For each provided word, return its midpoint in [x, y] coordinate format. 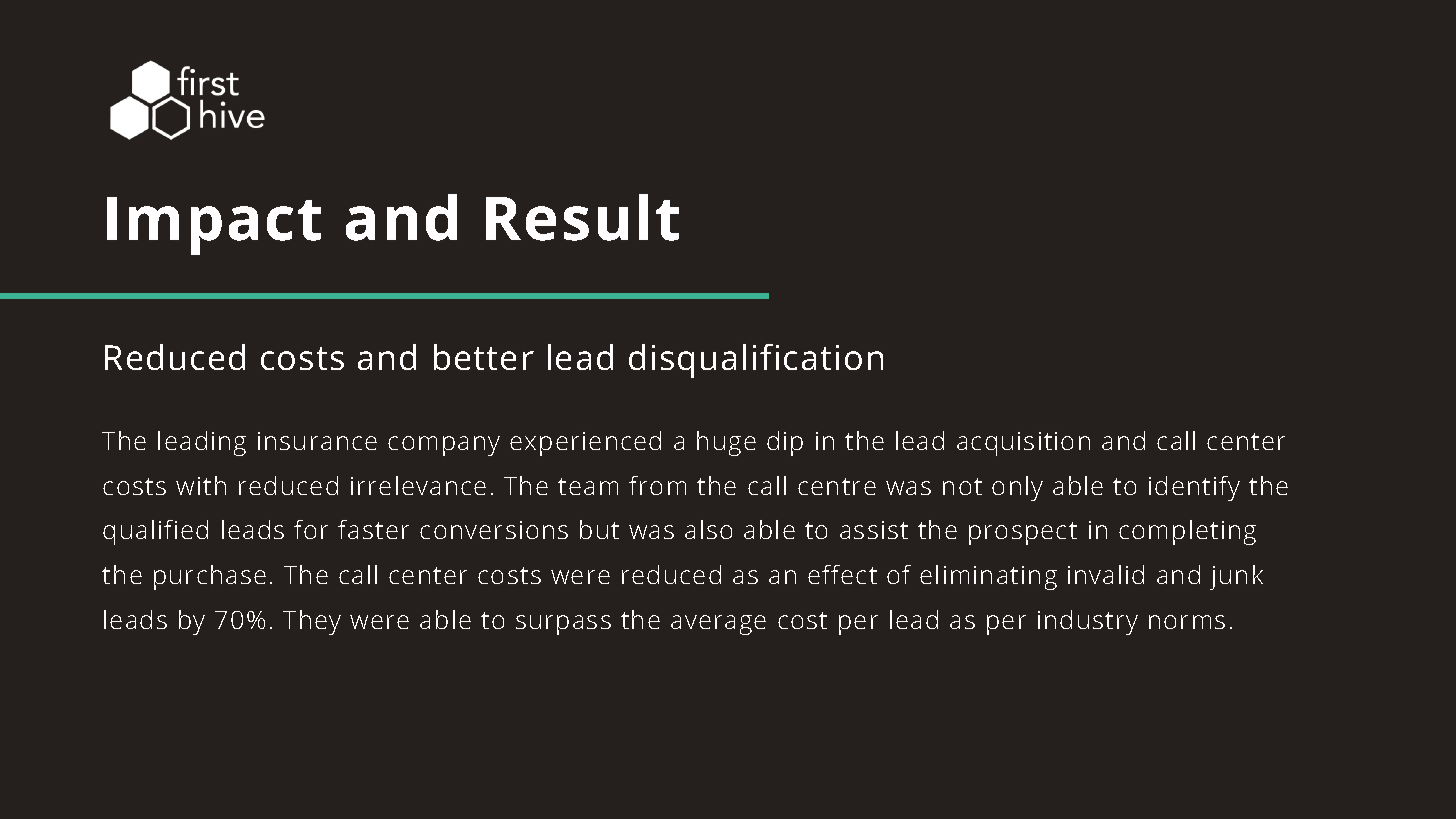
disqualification [756, 361]
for [311, 529]
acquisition [1023, 444]
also [708, 529]
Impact [214, 226]
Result [582, 217]
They [312, 622]
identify [1194, 488]
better [484, 357]
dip [785, 443]
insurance [317, 441]
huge [726, 443]
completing [1187, 532]
